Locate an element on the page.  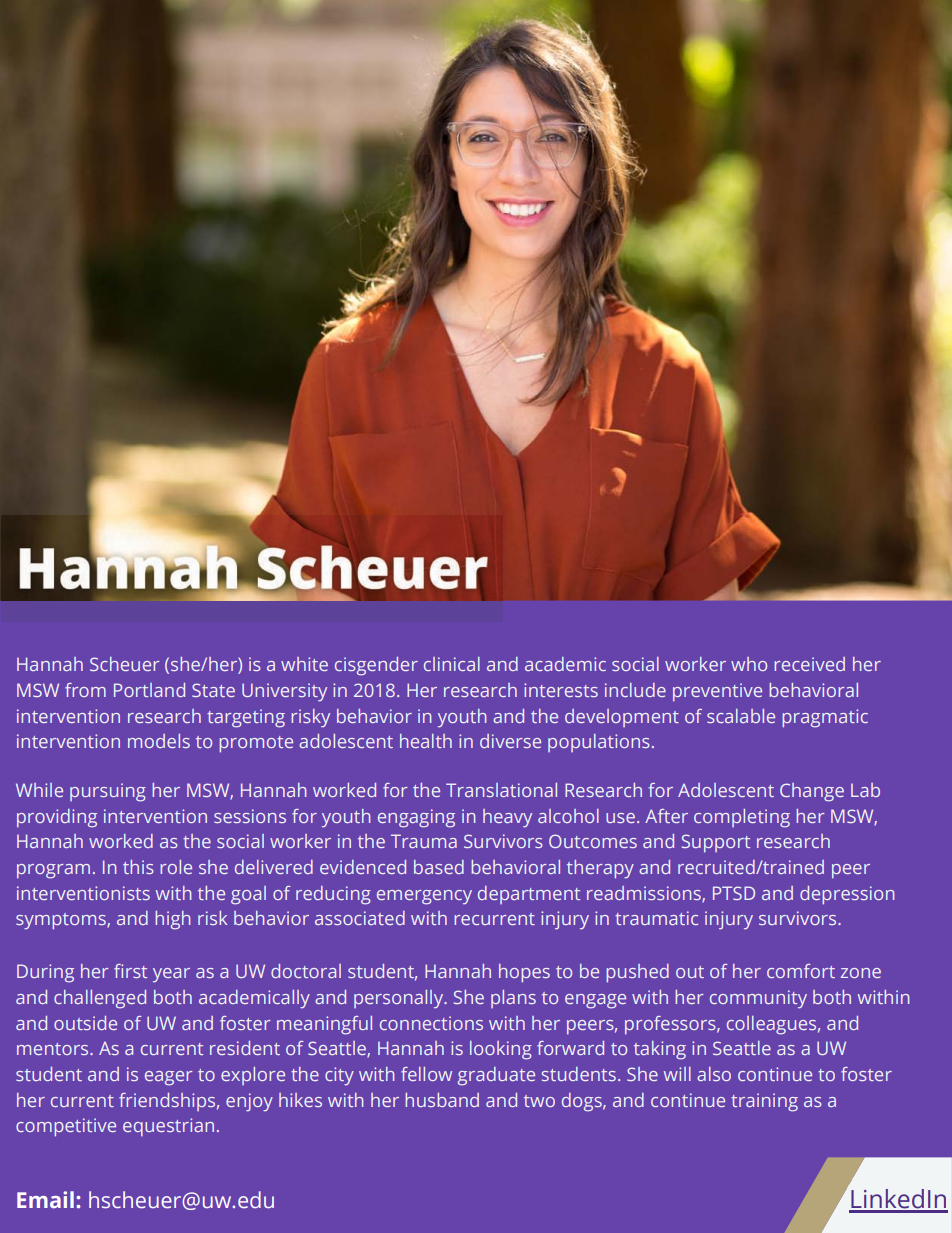
this is located at coordinates (138, 867).
